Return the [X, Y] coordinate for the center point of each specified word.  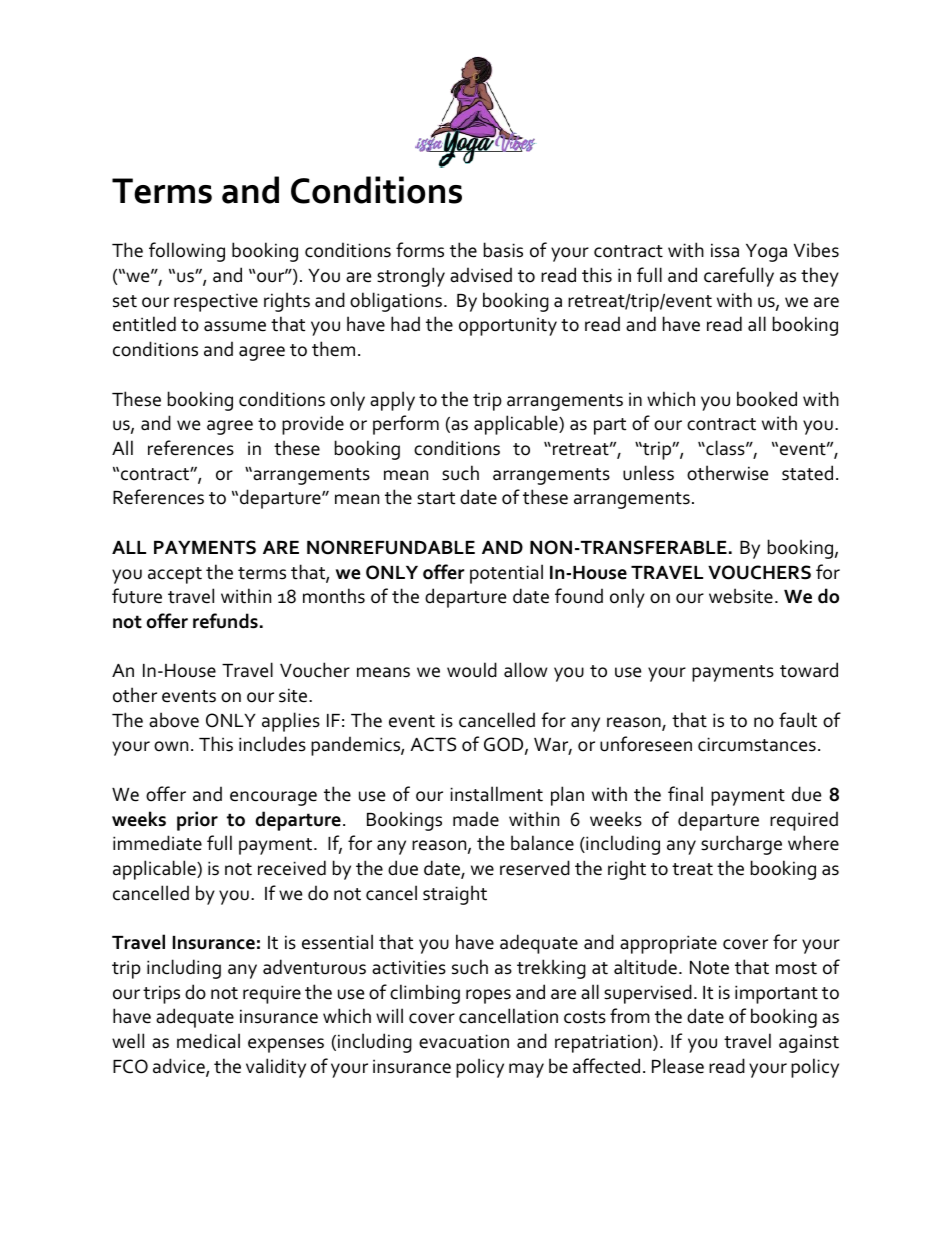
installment [496, 794]
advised [481, 275]
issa [725, 250]
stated [807, 473]
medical [208, 1041]
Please [678, 1066]
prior [197, 821]
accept [175, 575]
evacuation [464, 1041]
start [436, 498]
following [187, 252]
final [685, 794]
